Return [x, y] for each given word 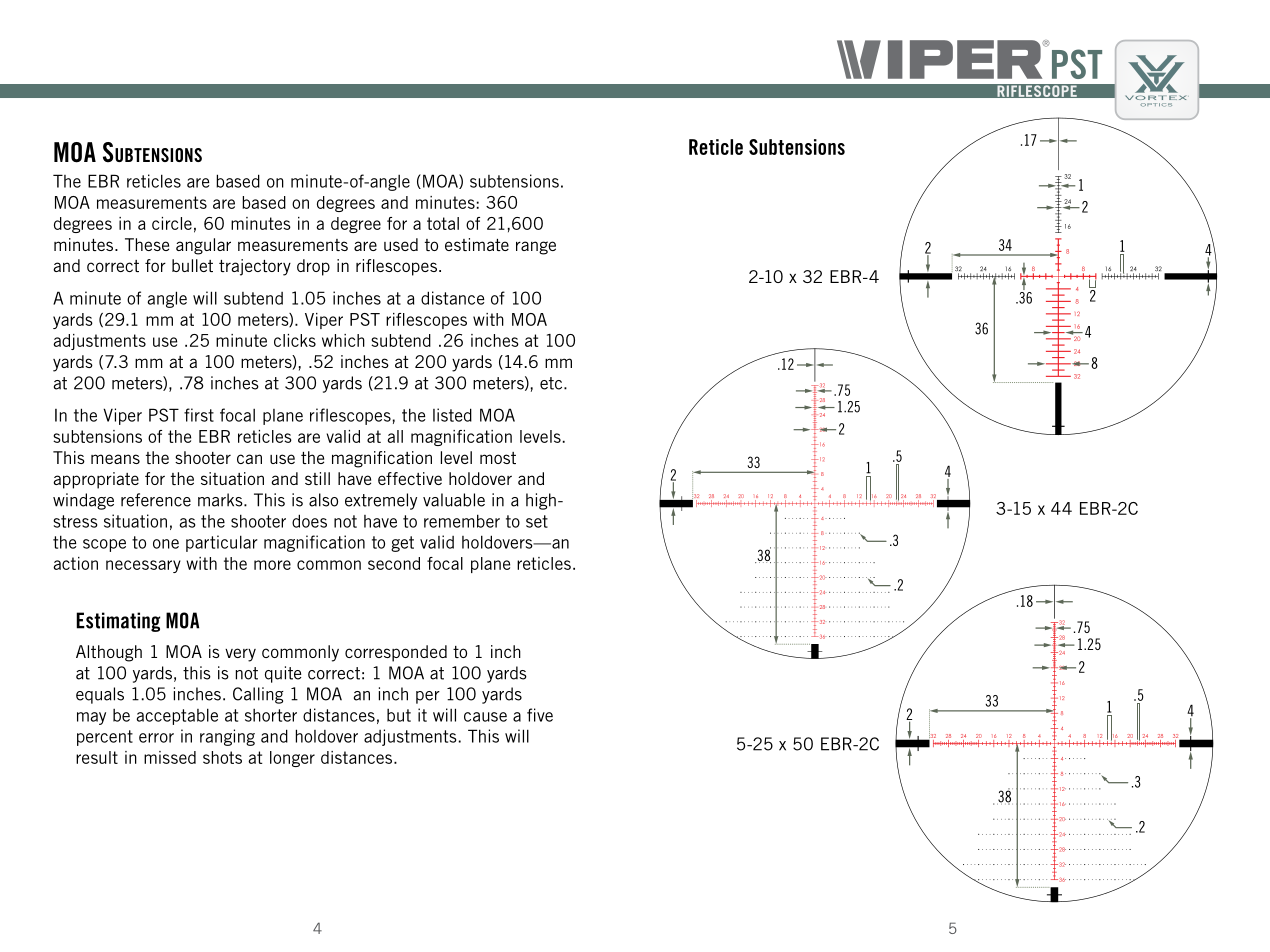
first [199, 415]
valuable [454, 500]
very [240, 655]
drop [313, 267]
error [156, 738]
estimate [477, 244]
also [323, 500]
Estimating [118, 622]
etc [552, 383]
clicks [295, 340]
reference [156, 500]
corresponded [396, 653]
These [147, 244]
